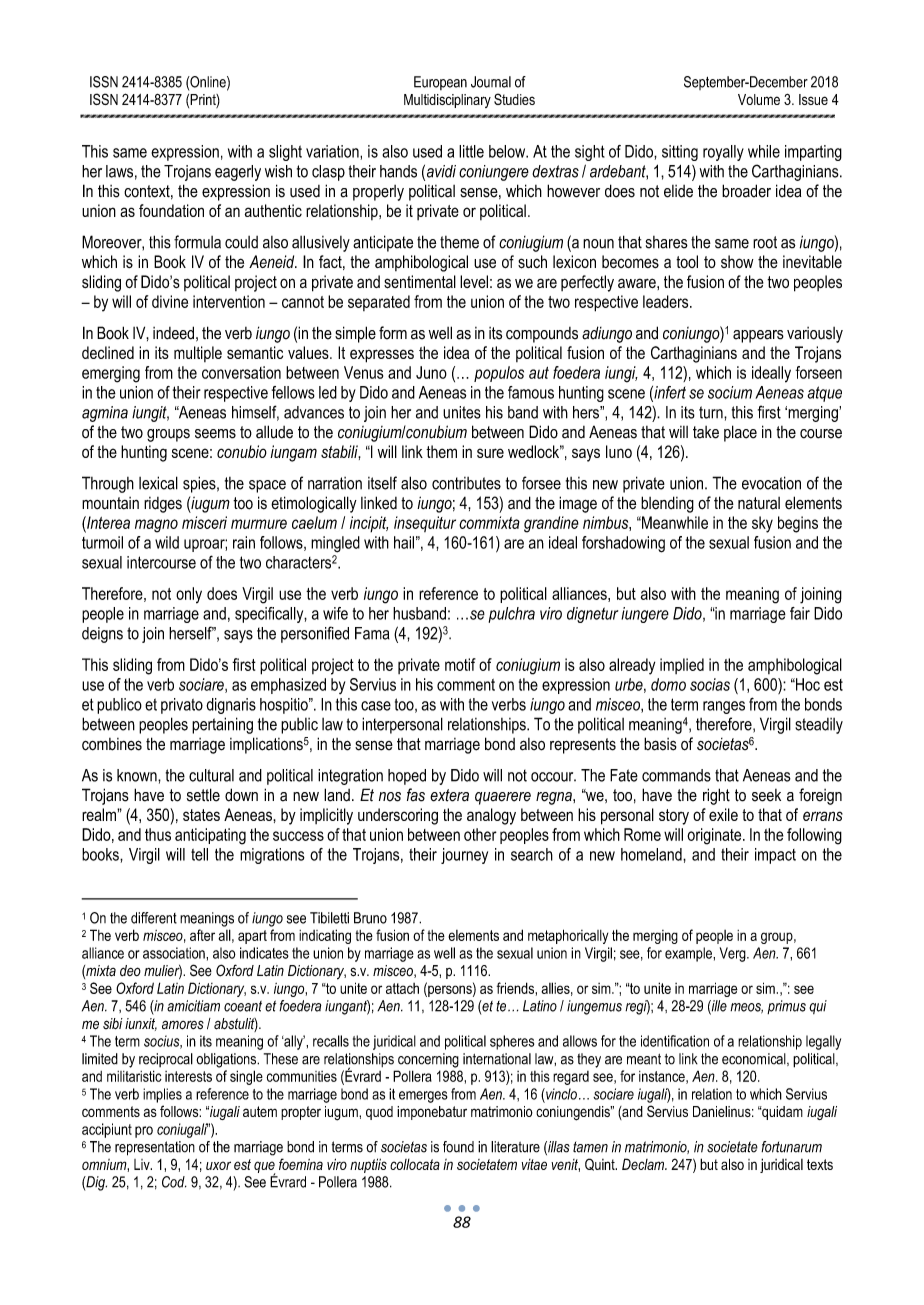 This screenshot has width=924, height=1305. What do you see at coordinates (491, 816) in the screenshot?
I see `analogy` at bounding box center [491, 816].
